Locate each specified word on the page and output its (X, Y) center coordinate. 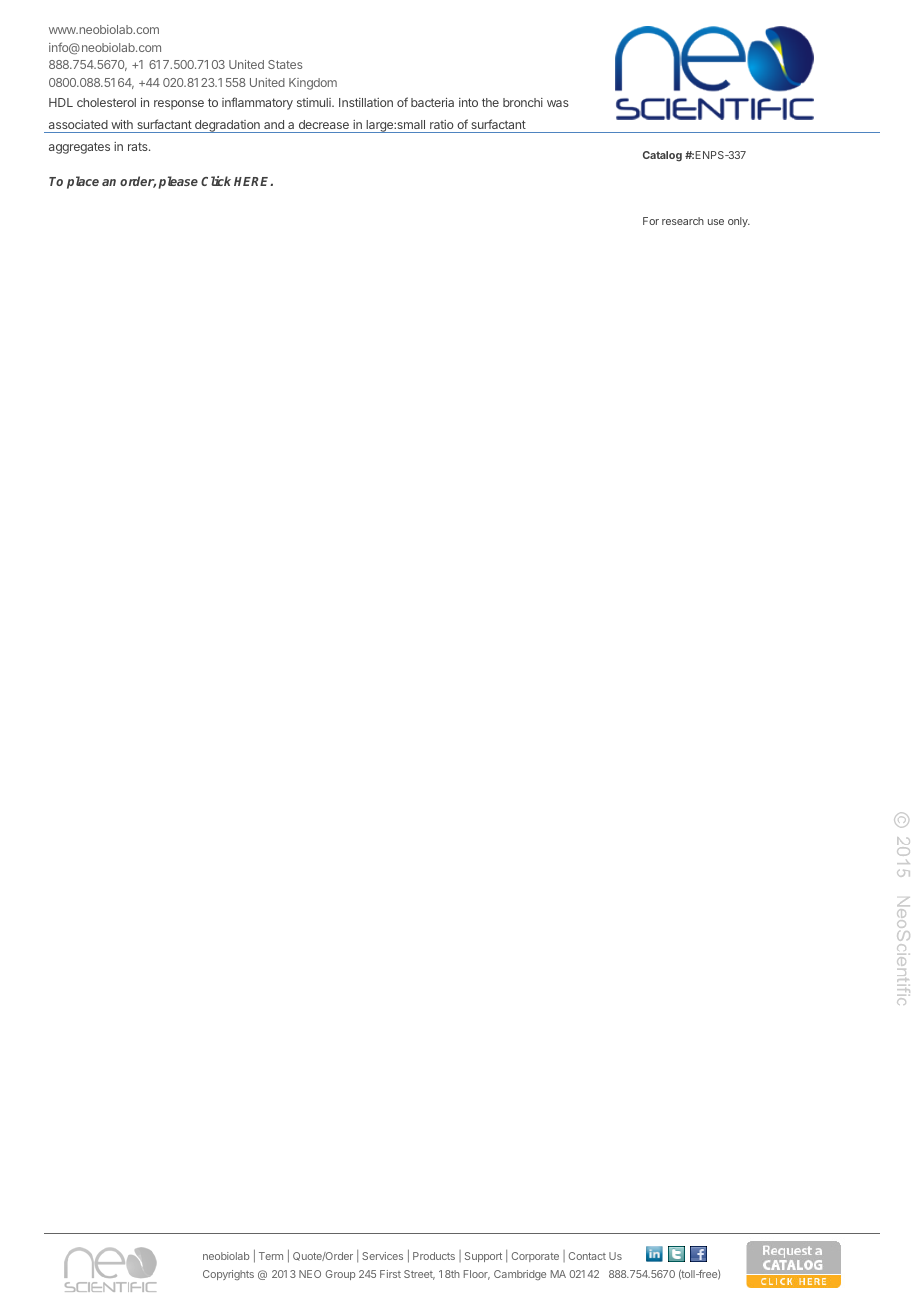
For (651, 221)
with (122, 124)
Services (382, 1256)
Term (271, 1256)
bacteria (432, 102)
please (178, 182)
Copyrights (228, 1275)
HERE (253, 181)
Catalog (662, 156)
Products (434, 1256)
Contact (587, 1256)
